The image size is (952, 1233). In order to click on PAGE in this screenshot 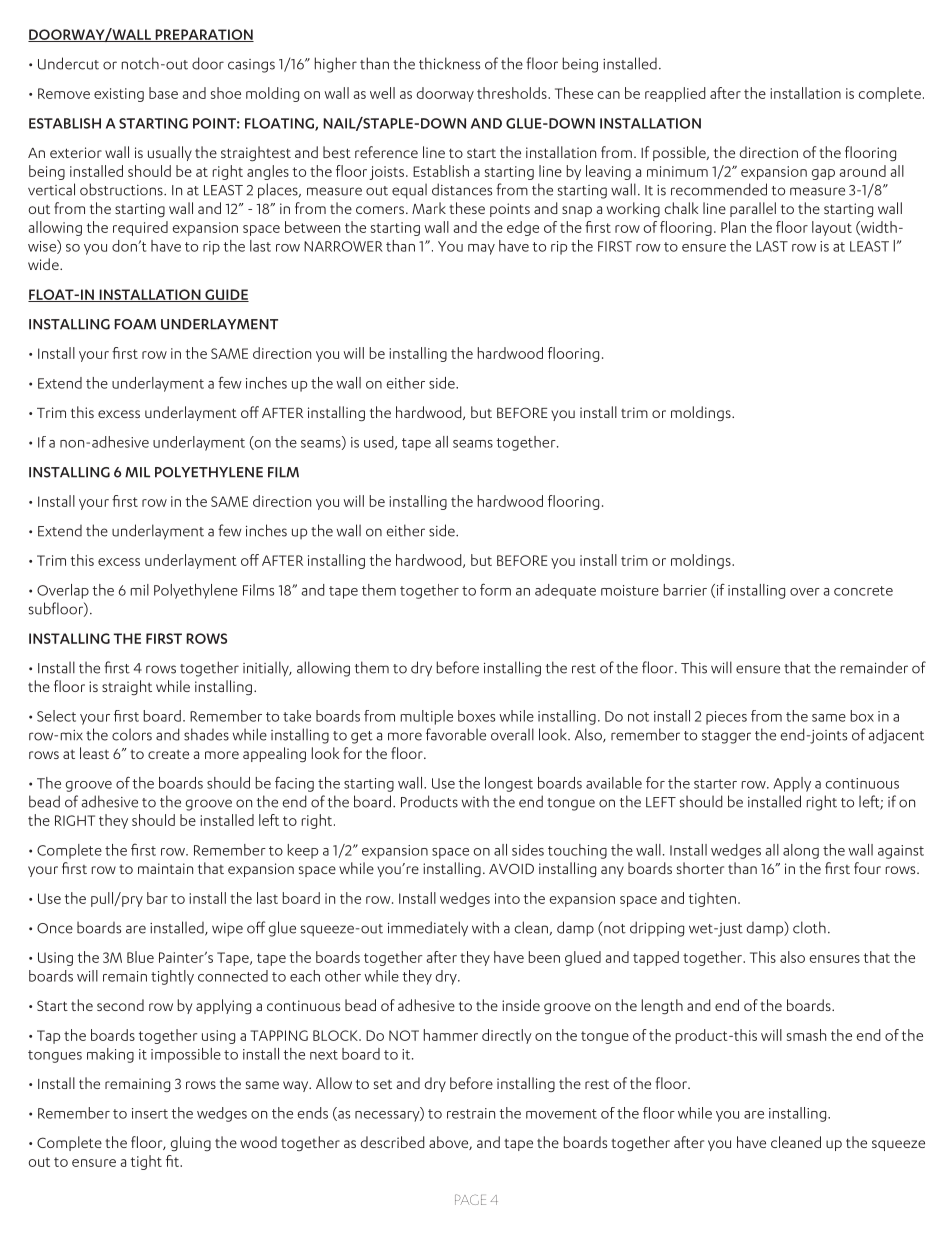, I will do `click(470, 1199)`.
